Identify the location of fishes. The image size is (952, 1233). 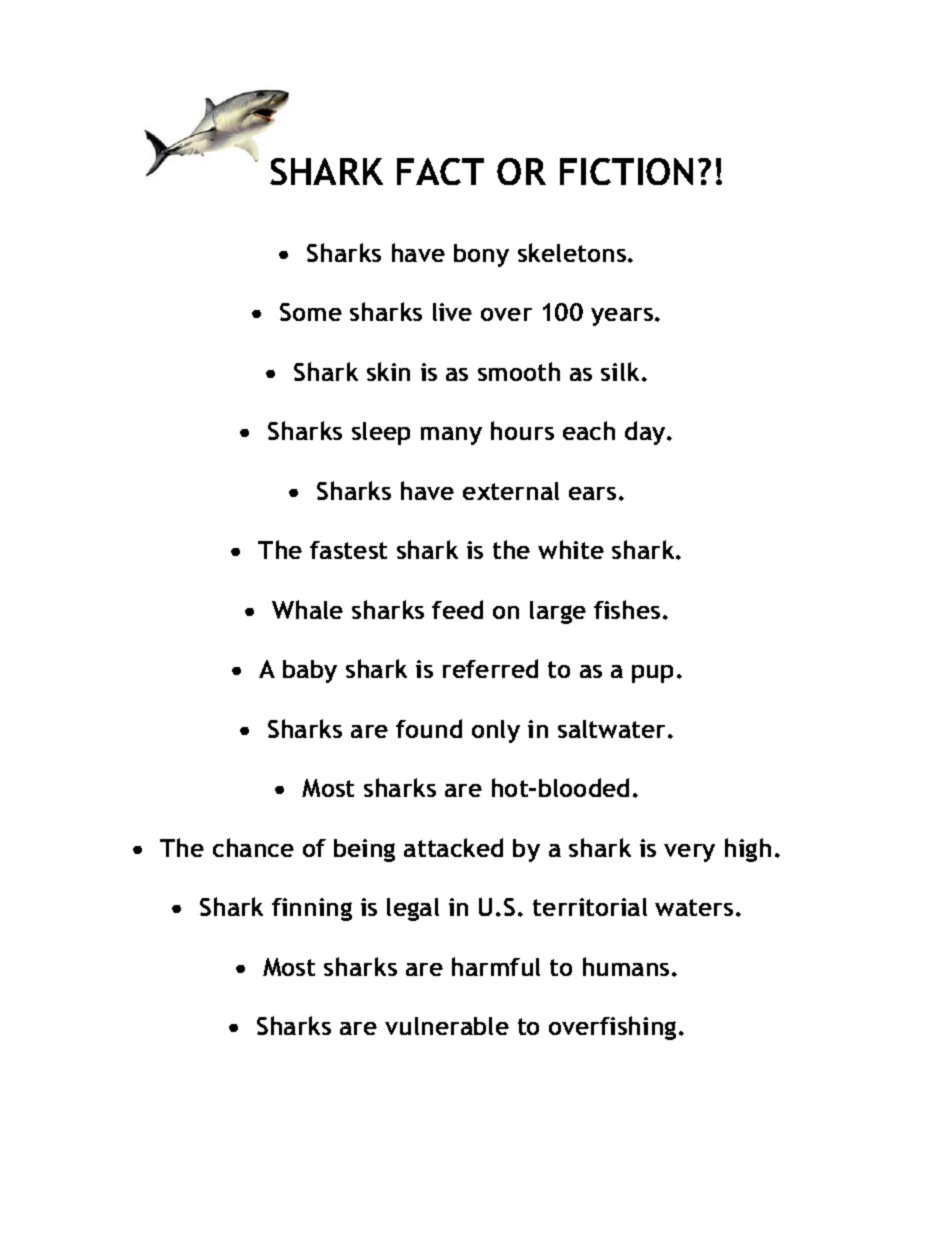
(627, 609).
